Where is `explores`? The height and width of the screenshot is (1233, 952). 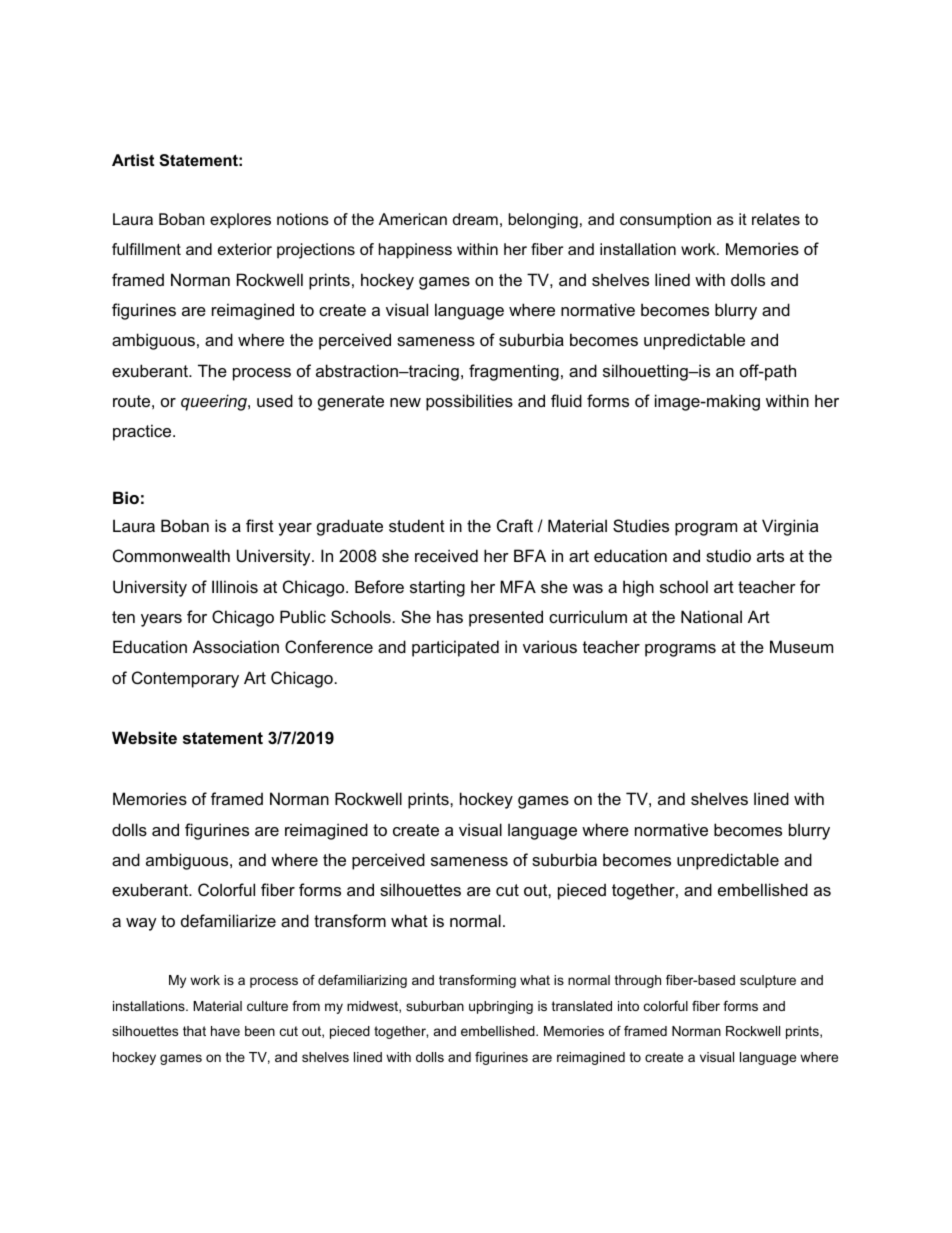
explores is located at coordinates (240, 221).
